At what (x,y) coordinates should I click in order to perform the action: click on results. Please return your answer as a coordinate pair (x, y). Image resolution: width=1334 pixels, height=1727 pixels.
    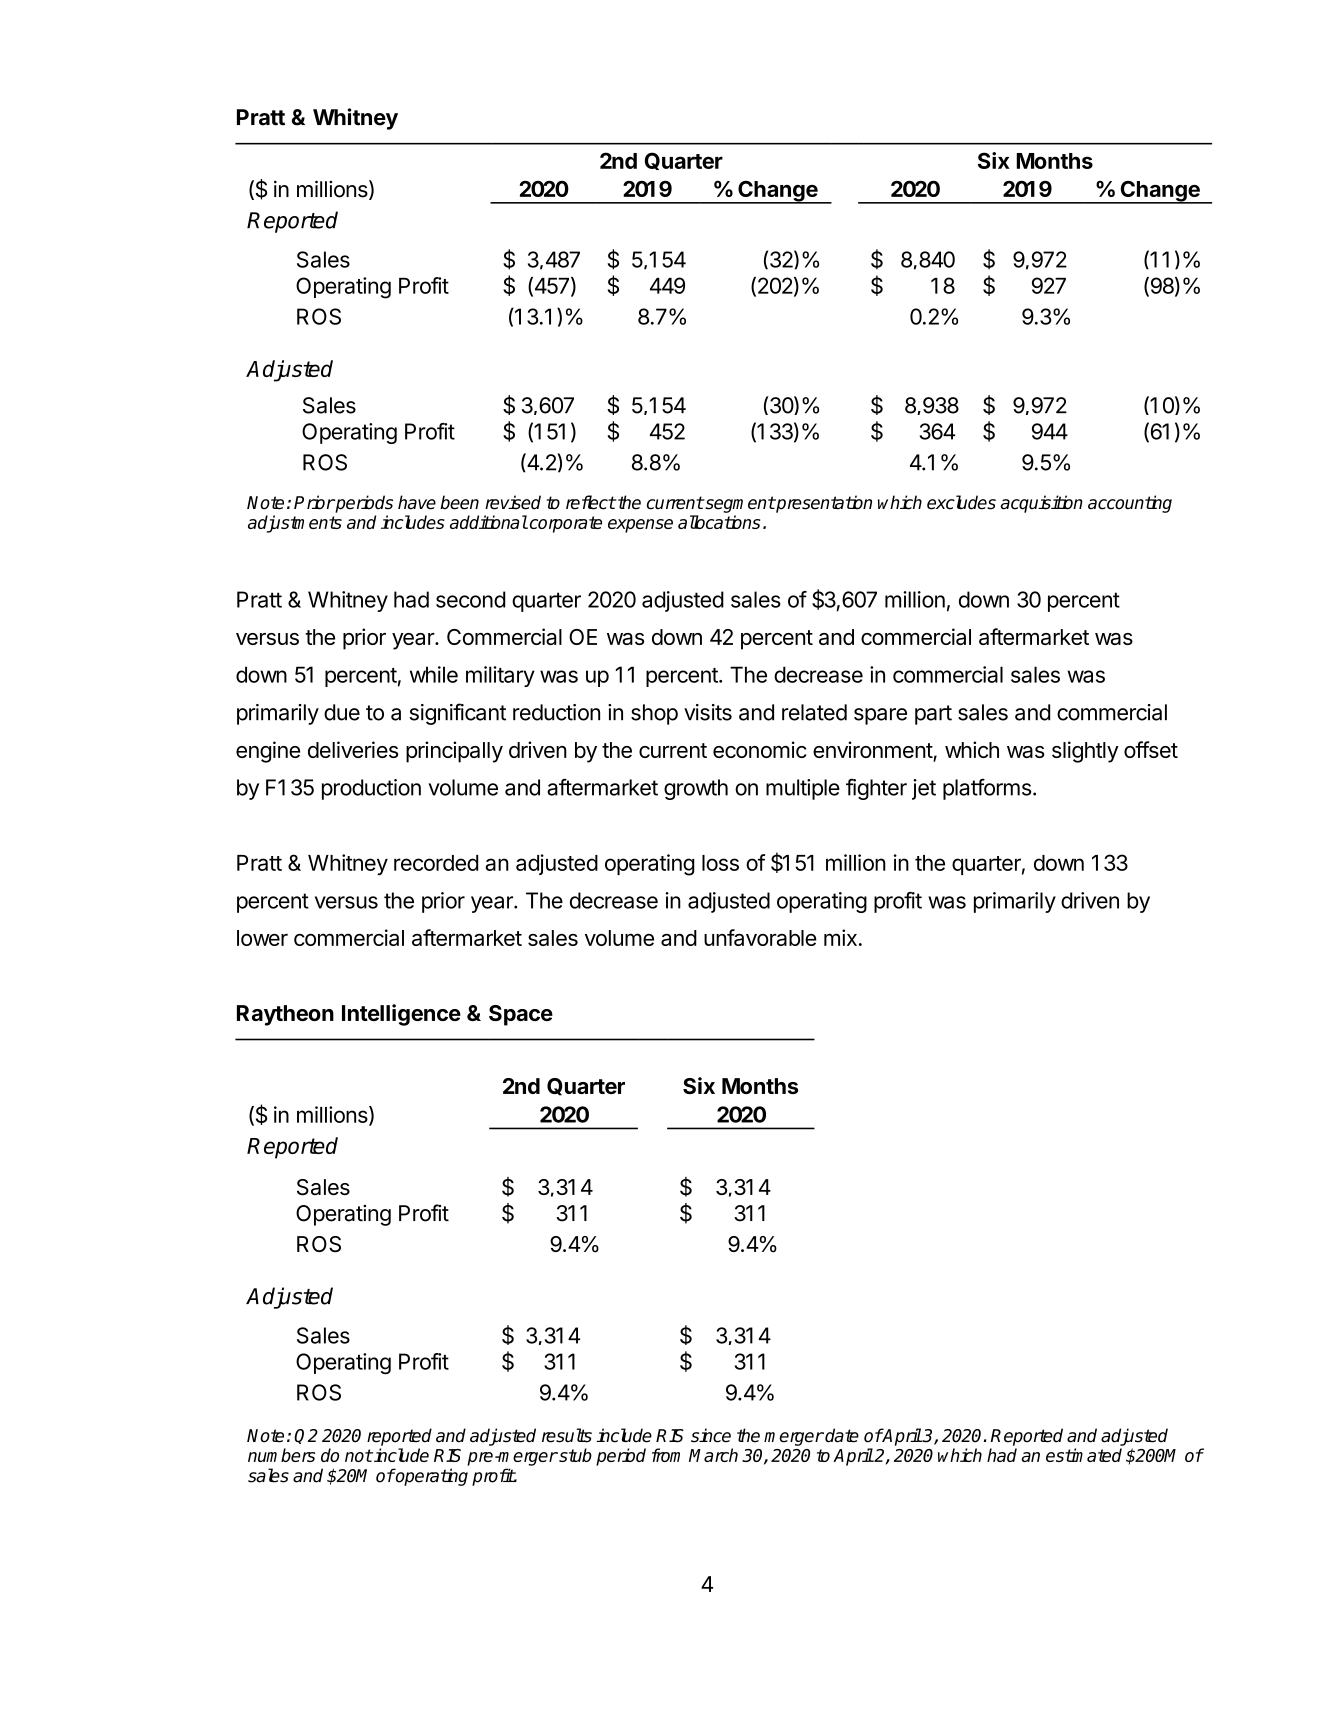
    Looking at the image, I should click on (567, 1435).
